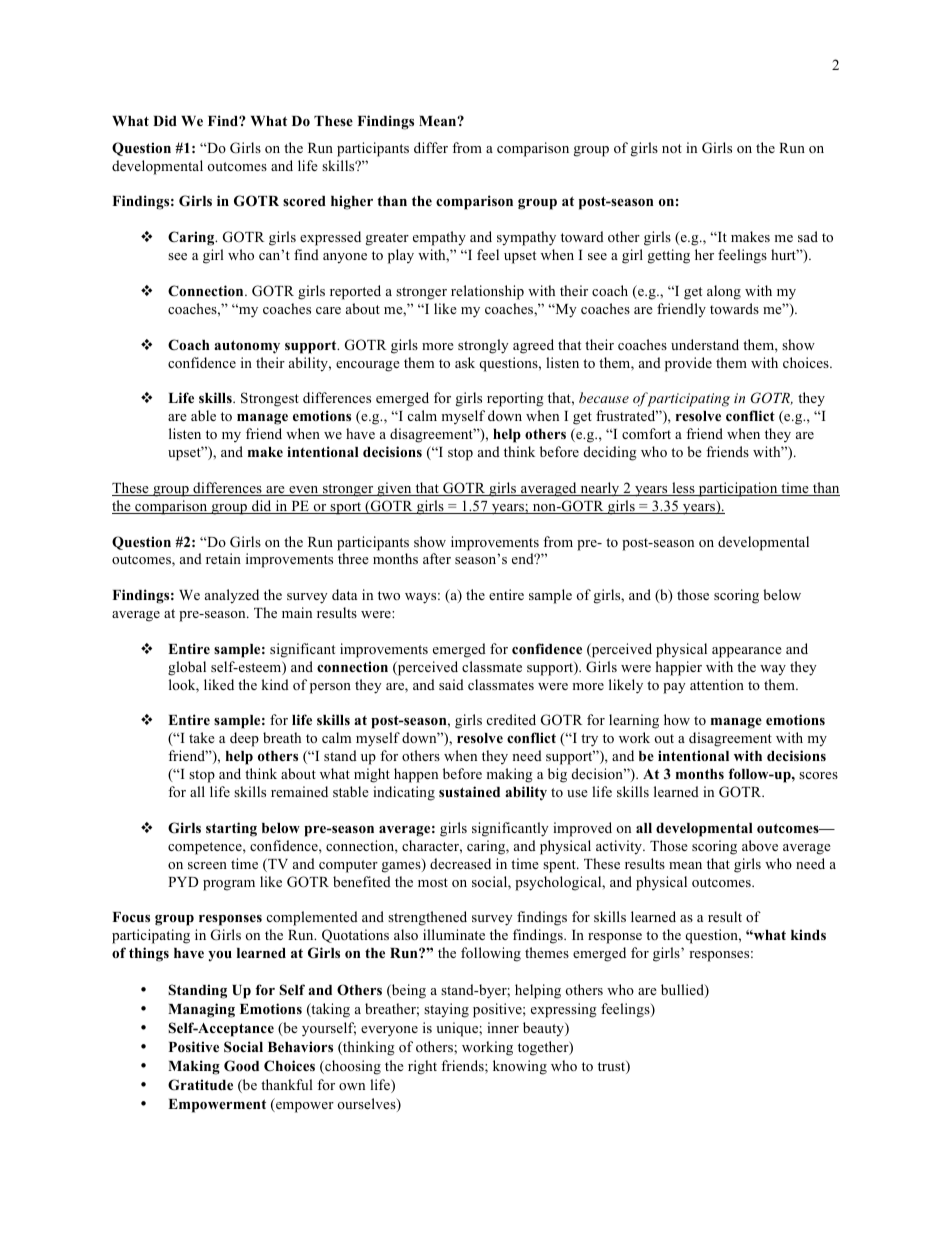  What do you see at coordinates (439, 238) in the screenshot?
I see `empathy` at bounding box center [439, 238].
